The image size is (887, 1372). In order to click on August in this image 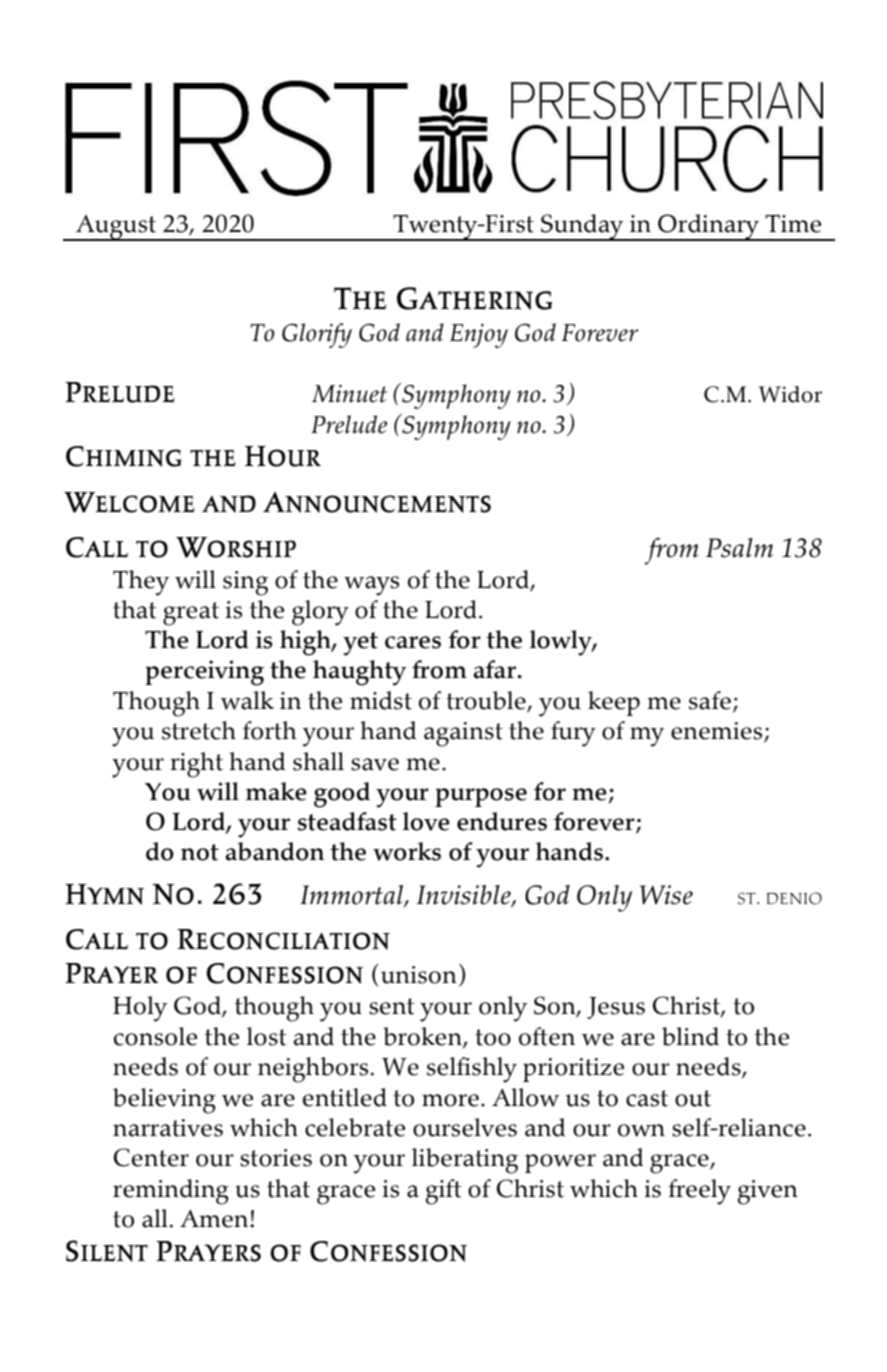, I will do `click(116, 228)`.
